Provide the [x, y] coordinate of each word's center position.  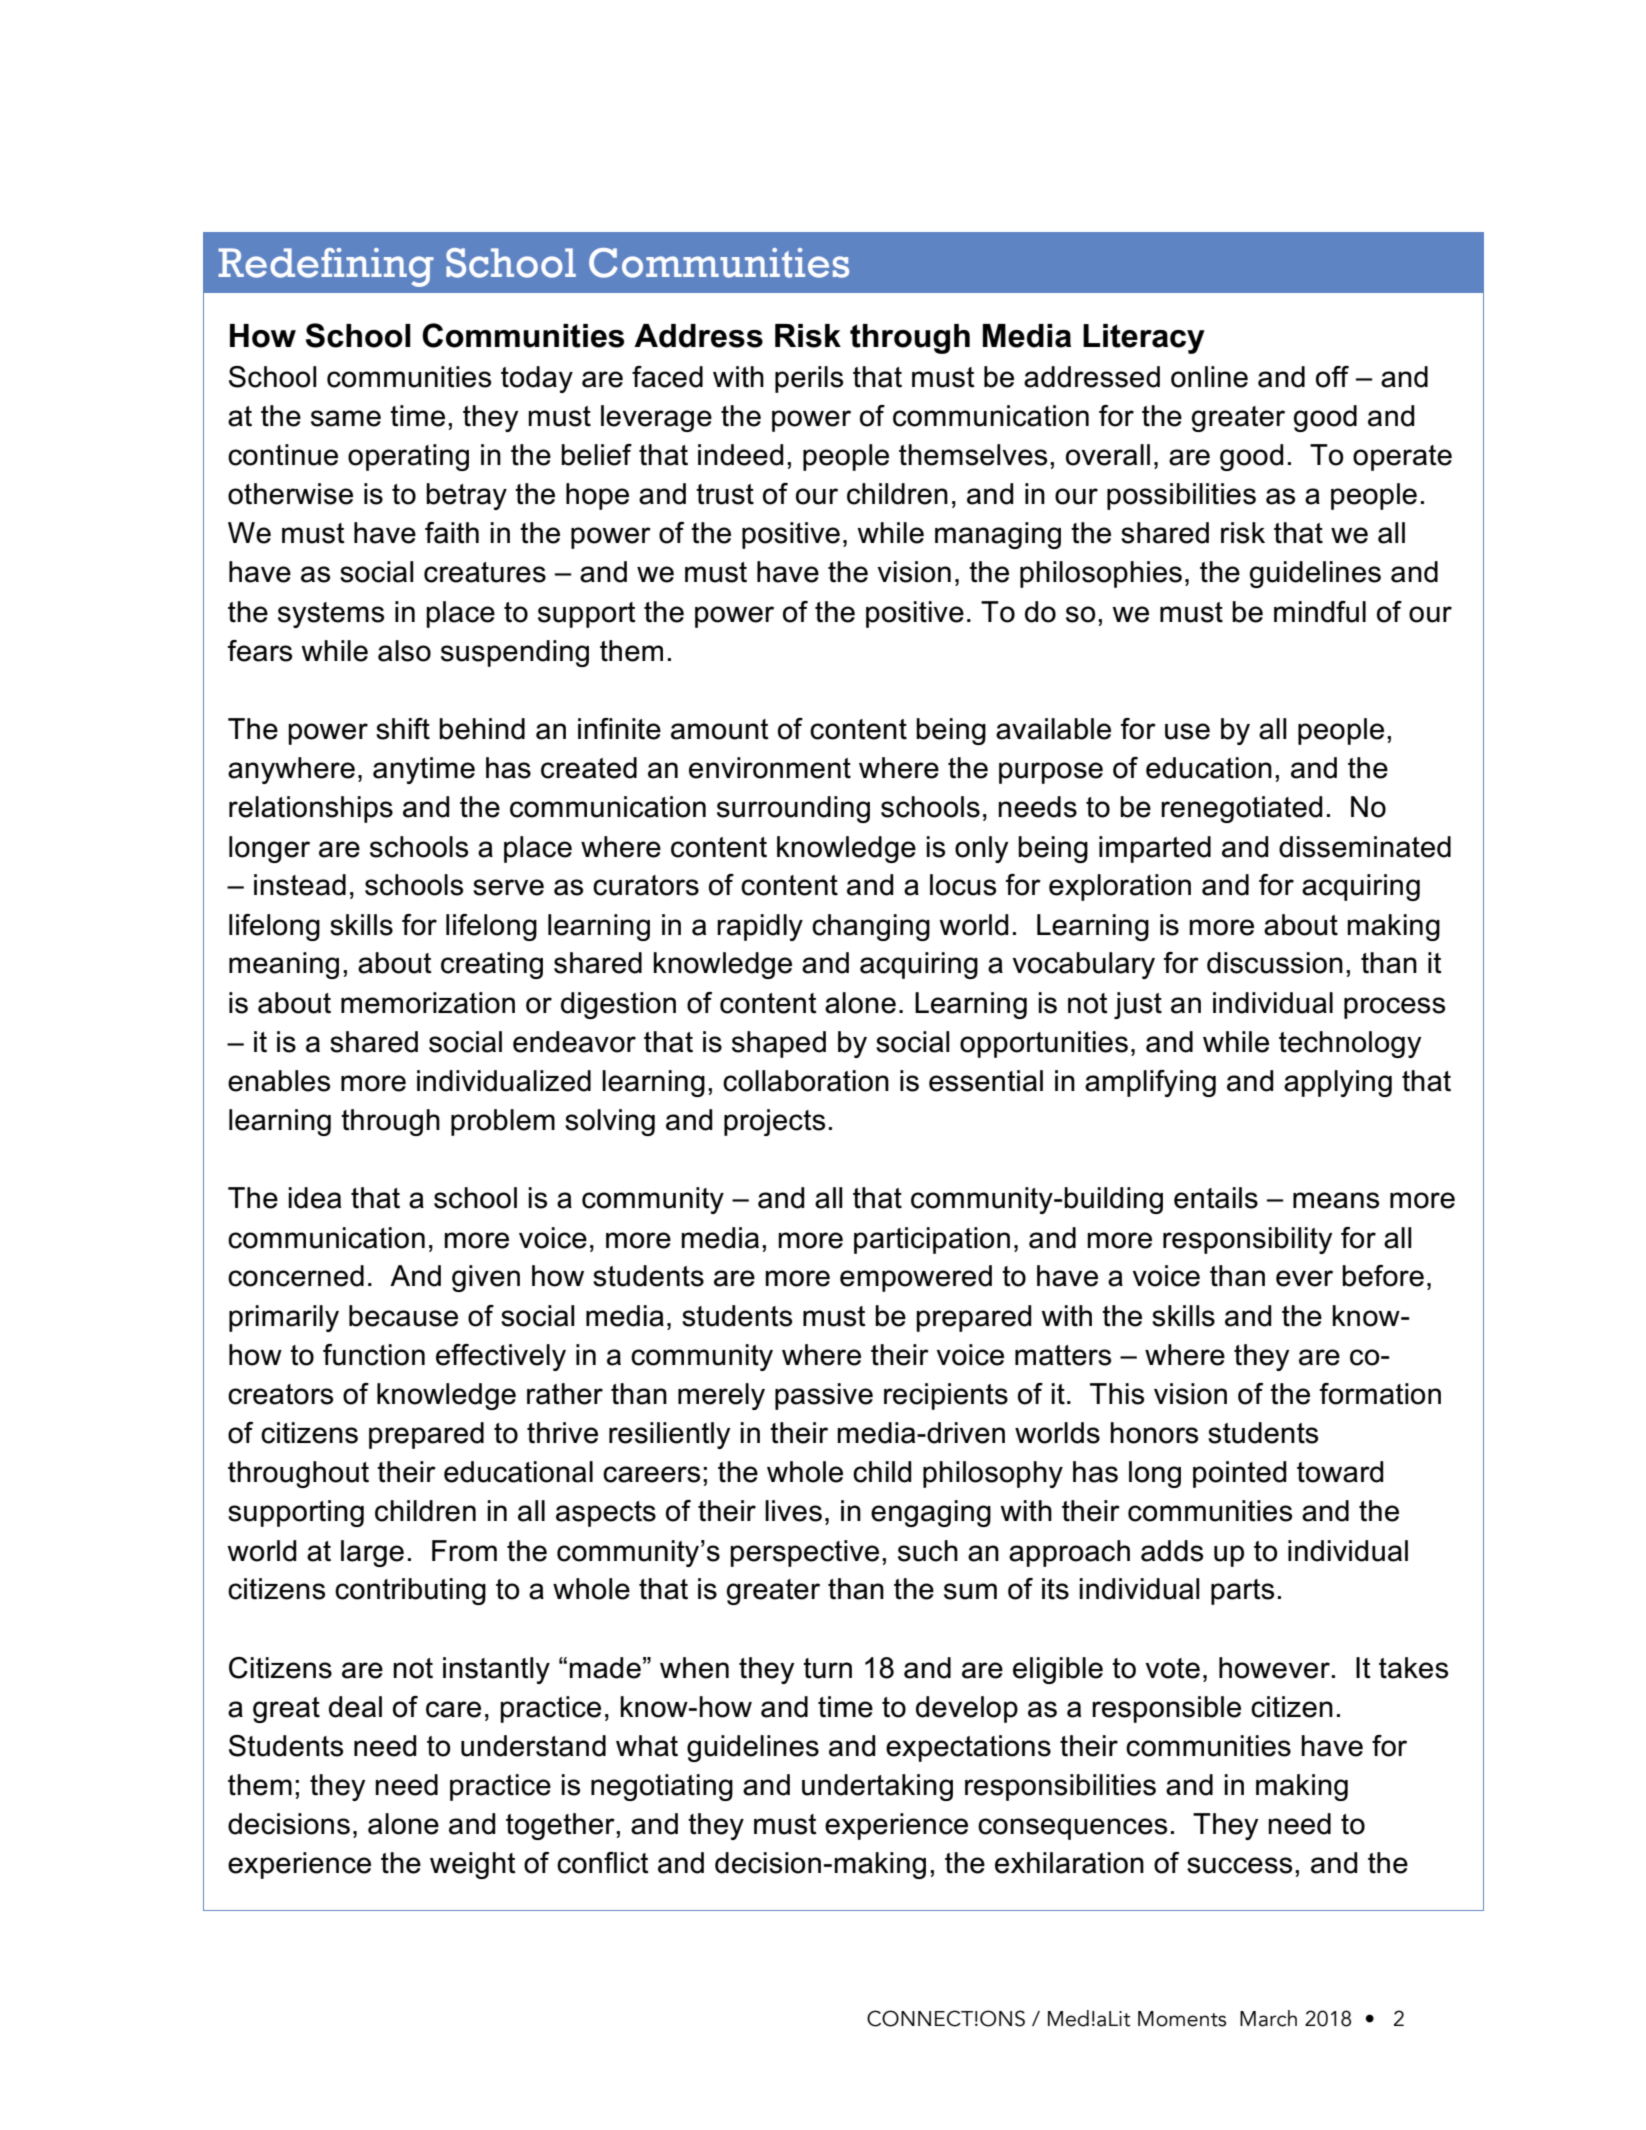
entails [1216, 1198]
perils [809, 379]
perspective [804, 1553]
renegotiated [1241, 809]
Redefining [326, 267]
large [372, 1553]
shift [403, 729]
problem [503, 1122]
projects [774, 1122]
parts [1242, 1592]
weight [473, 1865]
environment [770, 768]
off [1332, 377]
